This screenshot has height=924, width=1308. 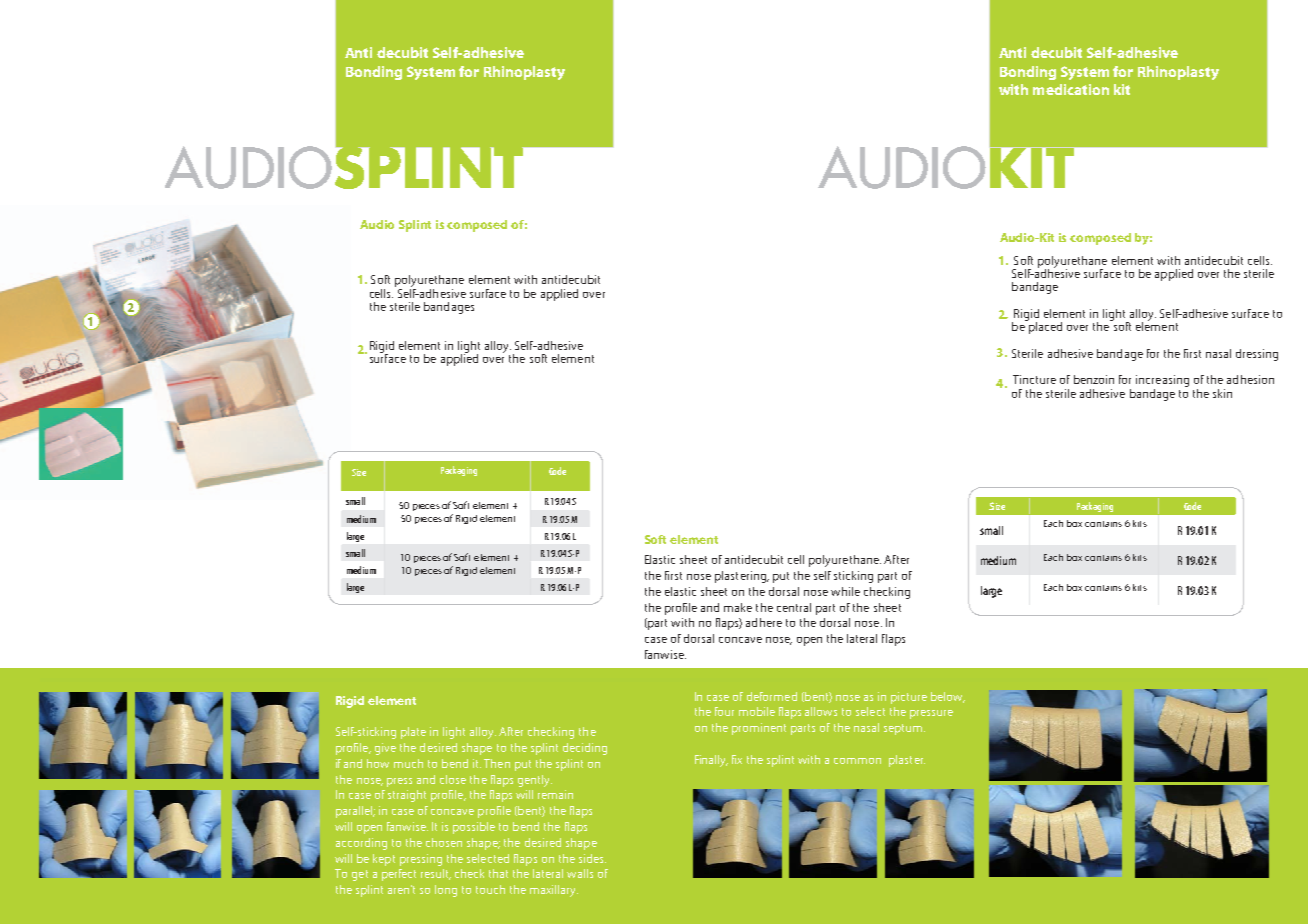 What do you see at coordinates (1071, 89) in the screenshot?
I see `medication` at bounding box center [1071, 89].
